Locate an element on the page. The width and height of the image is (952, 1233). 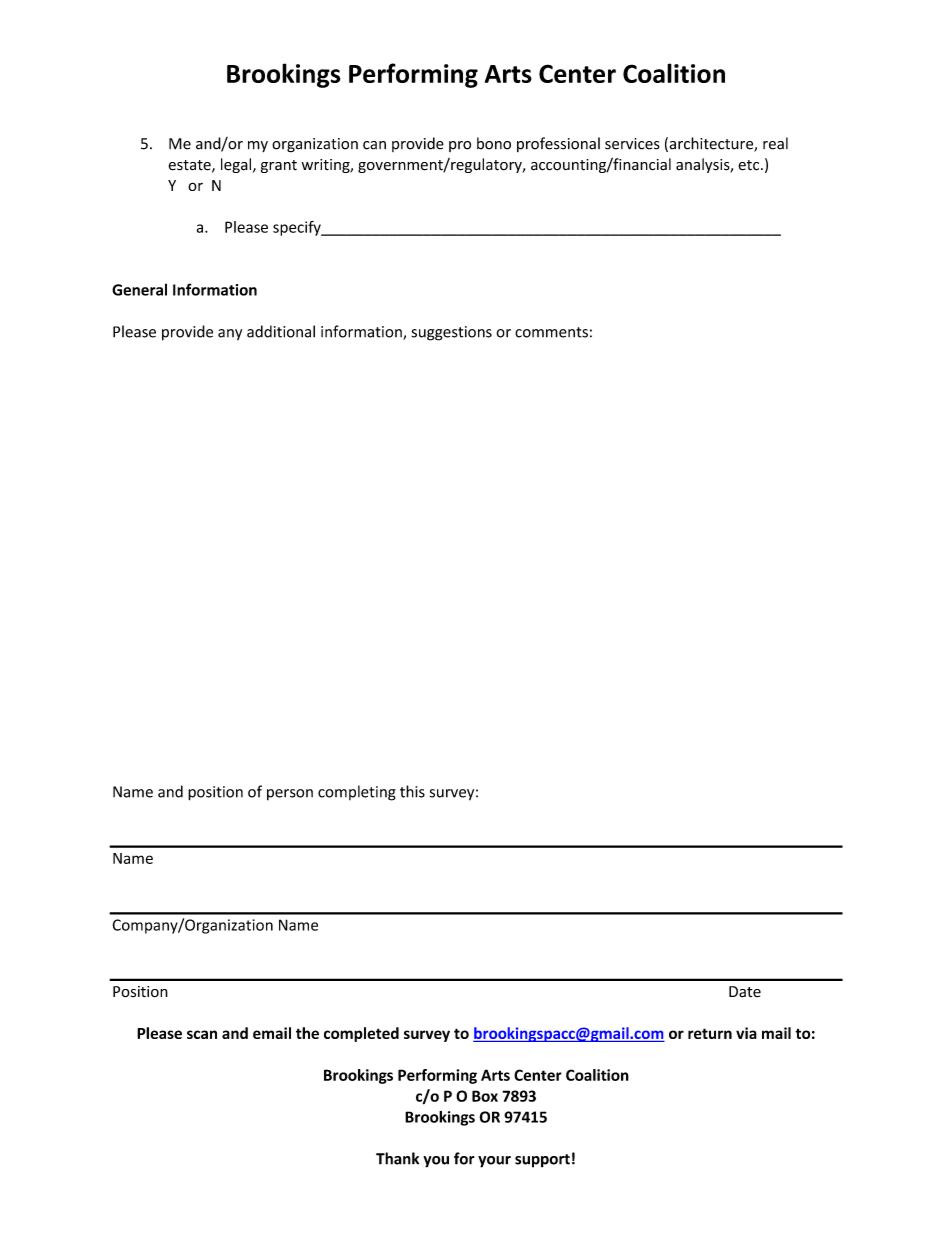
this is located at coordinates (412, 791).
